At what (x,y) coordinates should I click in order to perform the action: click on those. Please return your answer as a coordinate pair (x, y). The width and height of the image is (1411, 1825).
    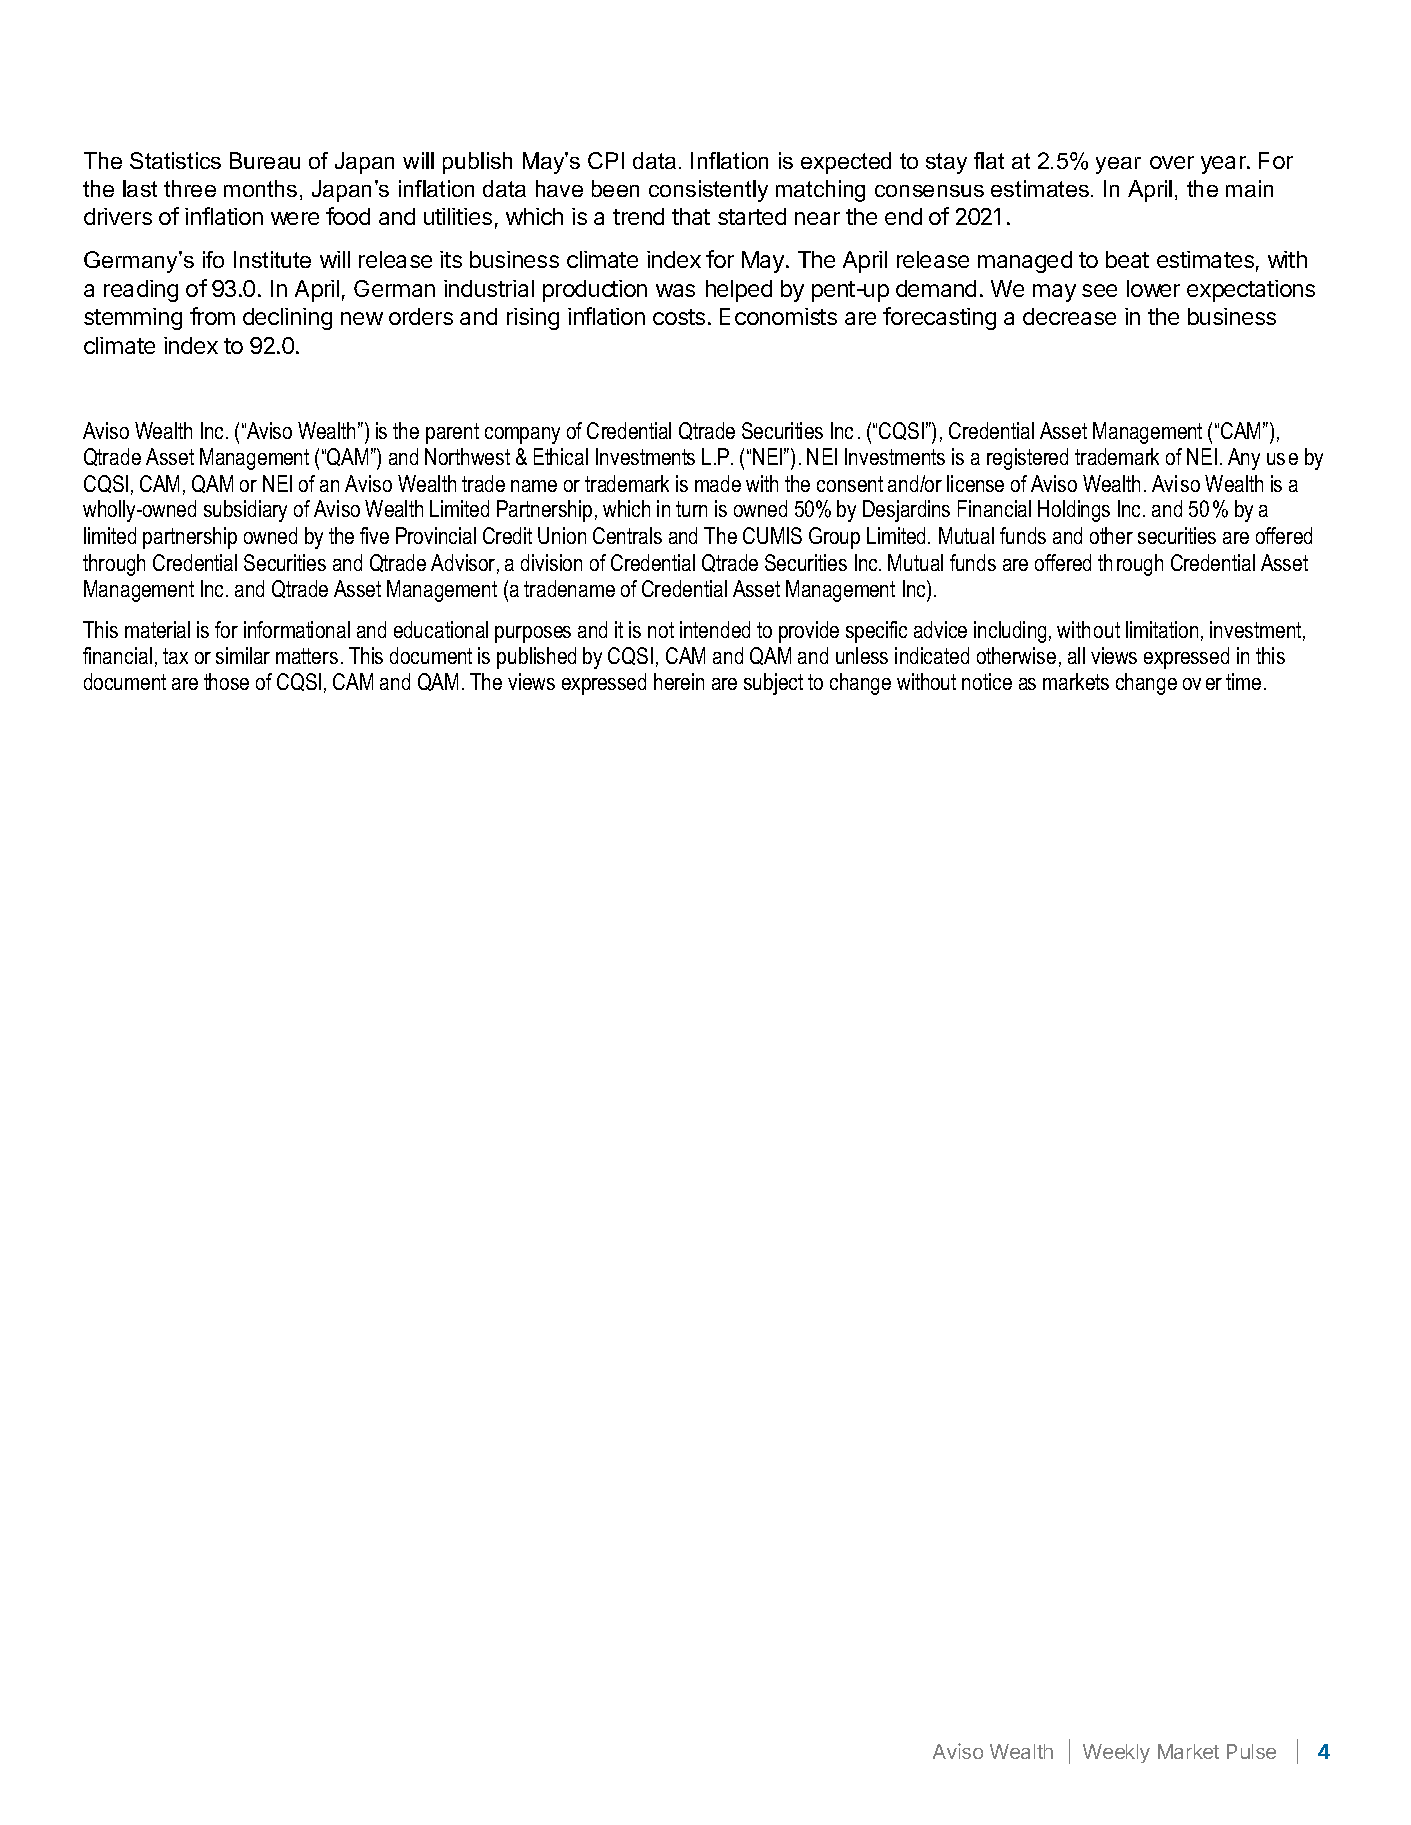
    Looking at the image, I should click on (226, 681).
